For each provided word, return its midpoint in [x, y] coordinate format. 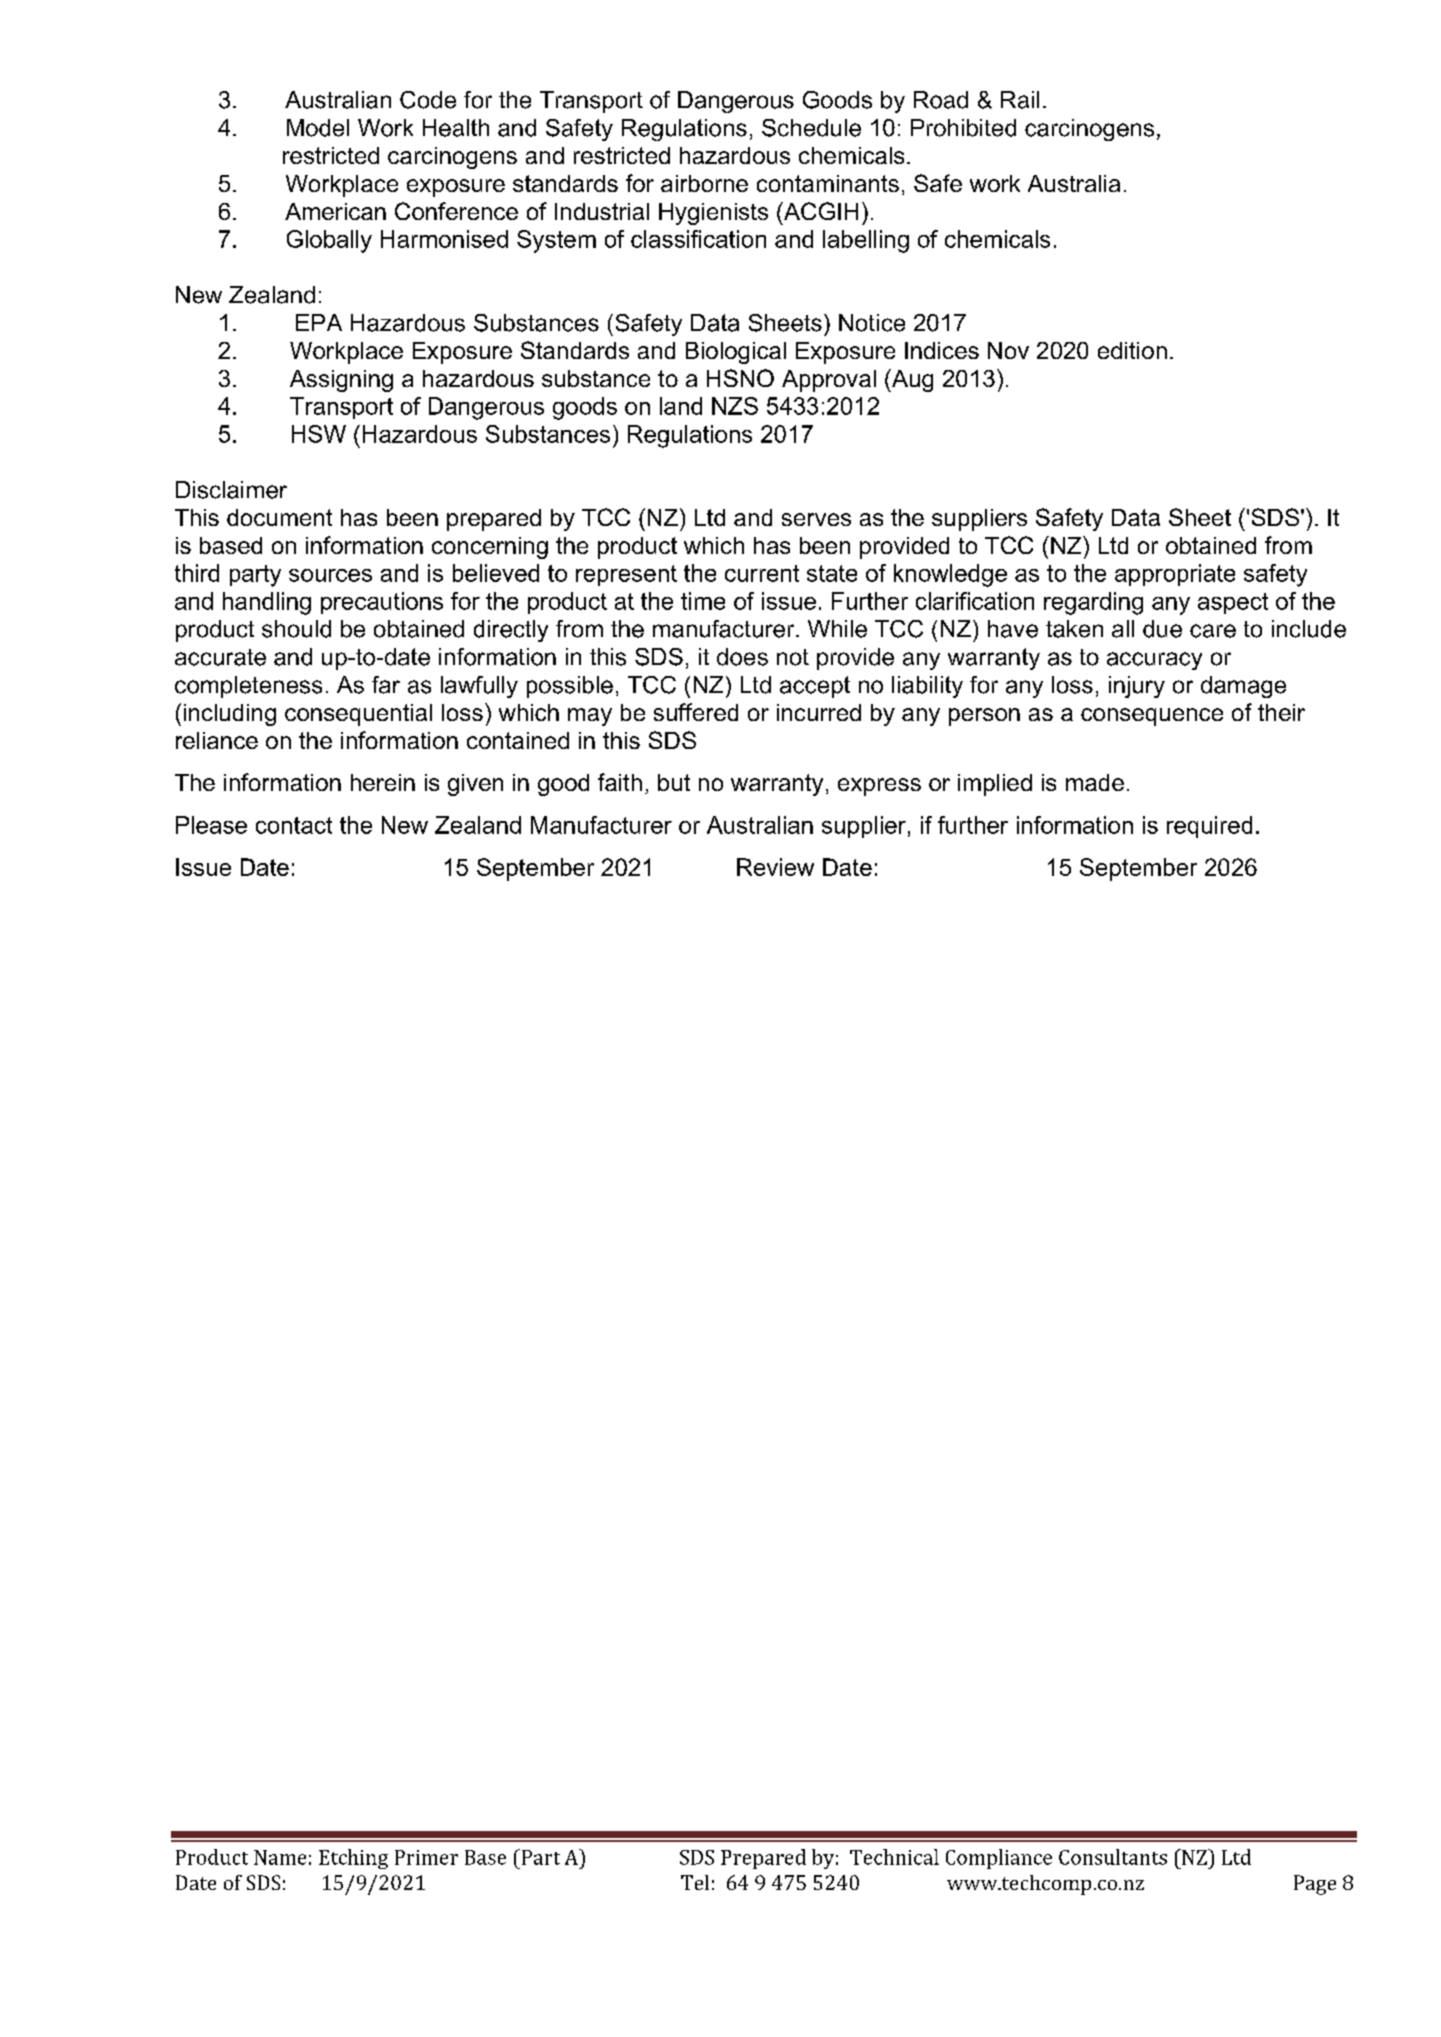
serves [816, 519]
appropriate [1175, 575]
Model [318, 128]
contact [294, 825]
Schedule [811, 128]
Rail [1020, 100]
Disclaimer [231, 490]
